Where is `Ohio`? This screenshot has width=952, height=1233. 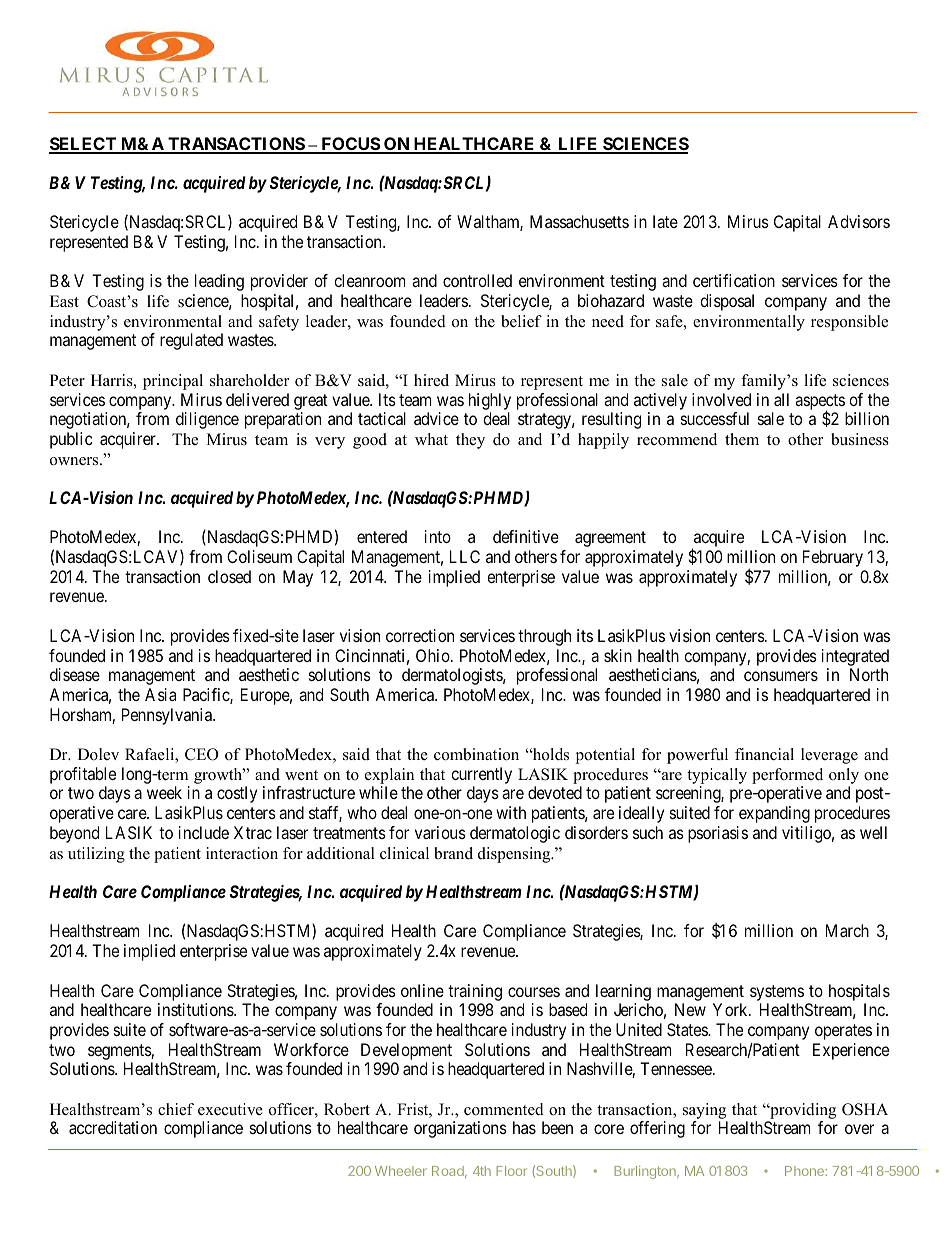 Ohio is located at coordinates (434, 655).
